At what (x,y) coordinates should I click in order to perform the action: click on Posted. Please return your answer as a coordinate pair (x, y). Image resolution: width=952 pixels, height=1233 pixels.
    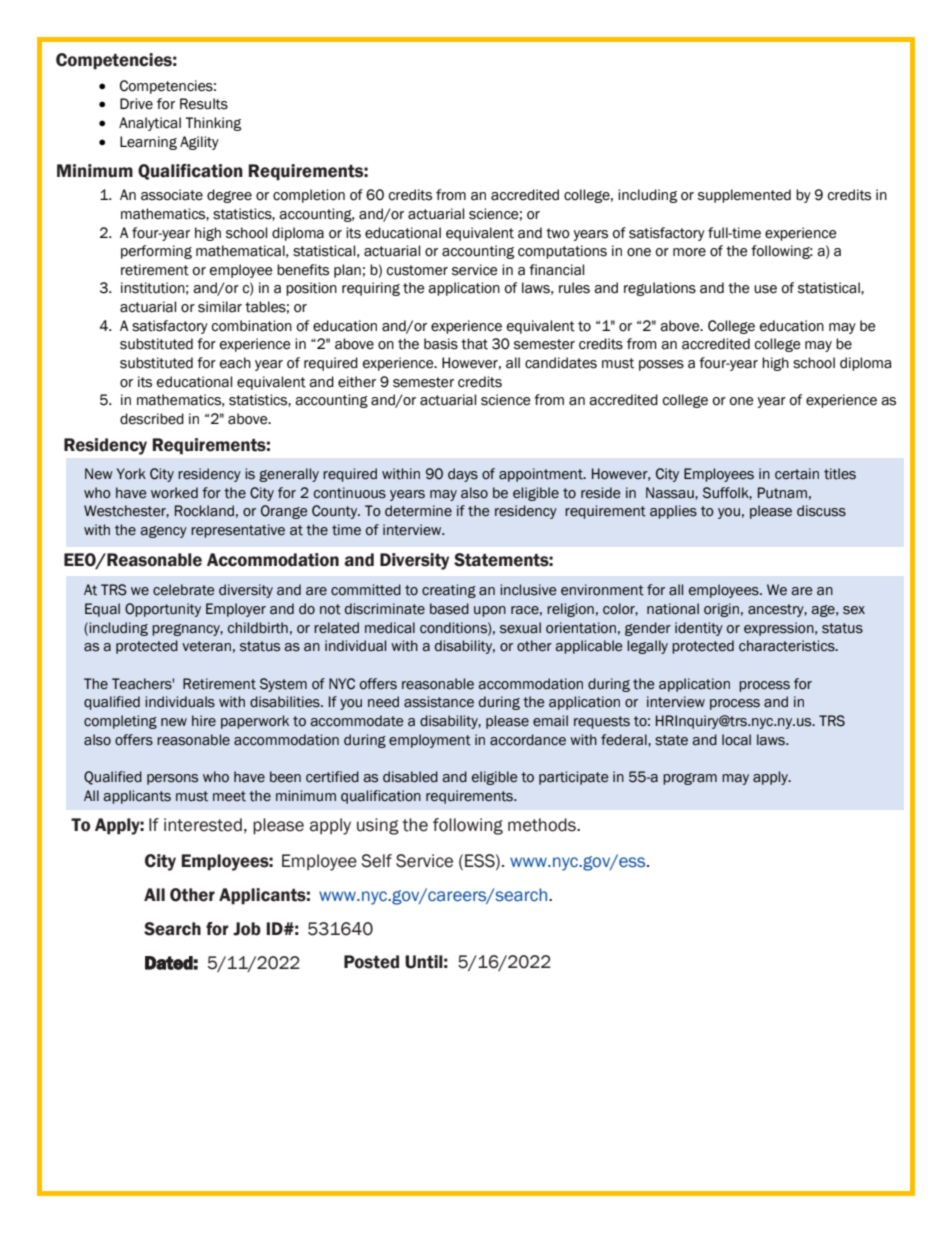
    Looking at the image, I should click on (371, 962).
